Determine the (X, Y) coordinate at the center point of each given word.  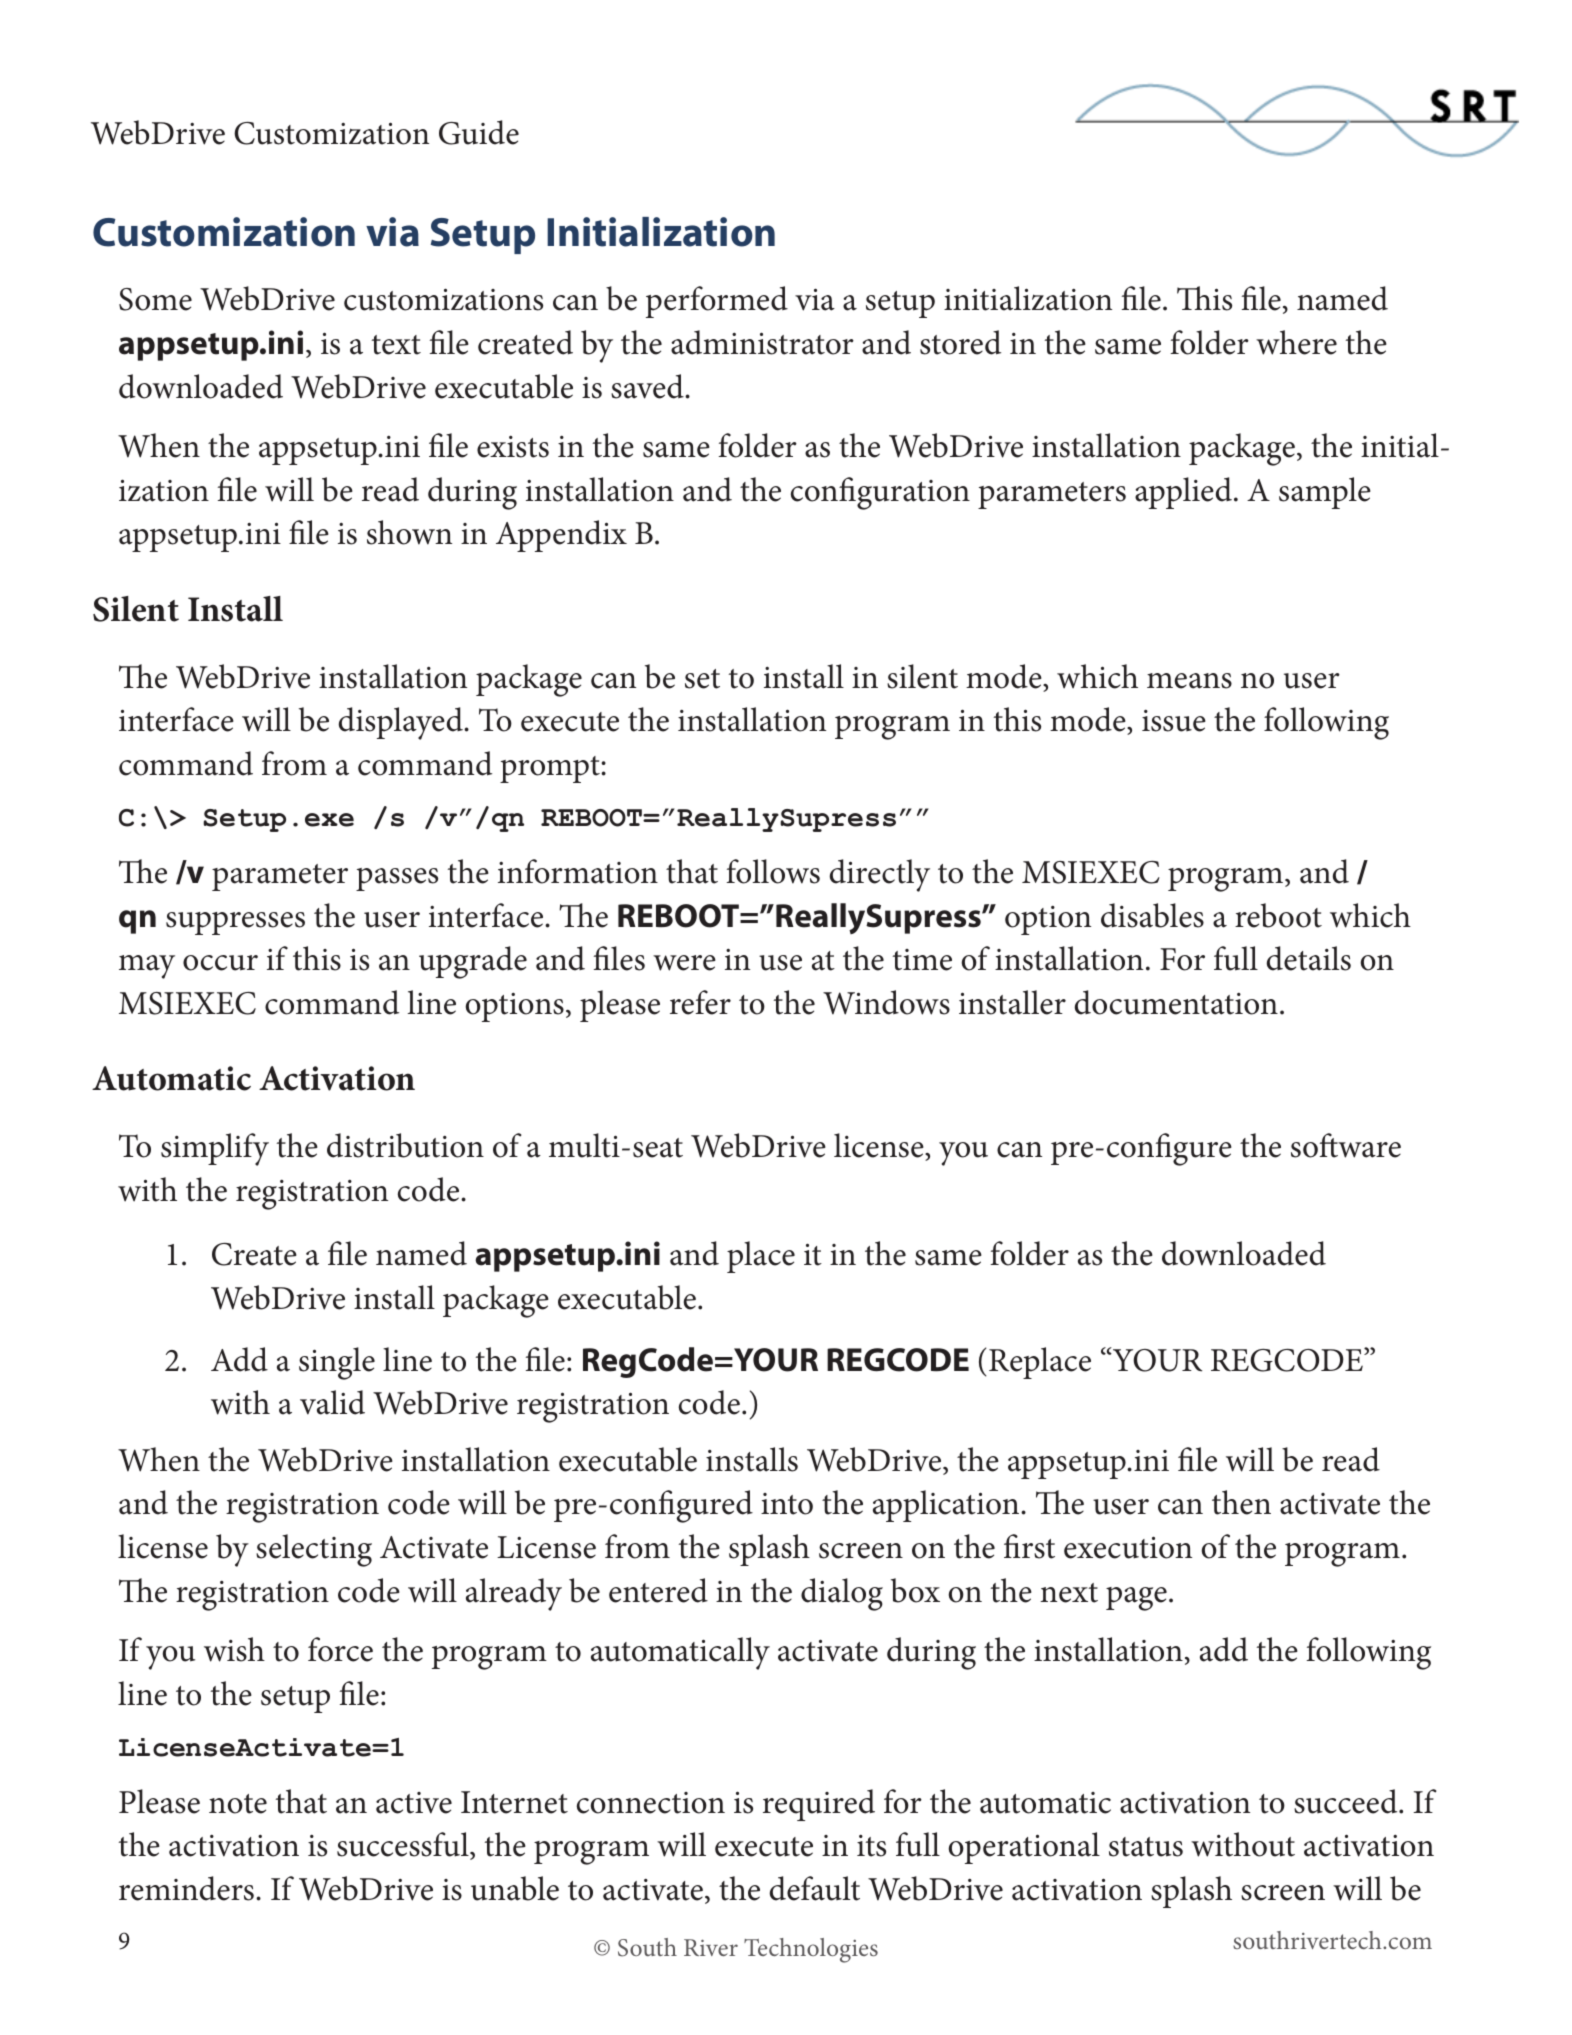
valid (332, 1402)
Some (155, 299)
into (787, 1504)
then (1241, 1502)
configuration (880, 493)
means (1189, 681)
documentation (1176, 1002)
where (1296, 342)
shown (409, 532)
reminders (186, 1888)
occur (220, 963)
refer (700, 1002)
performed (717, 302)
